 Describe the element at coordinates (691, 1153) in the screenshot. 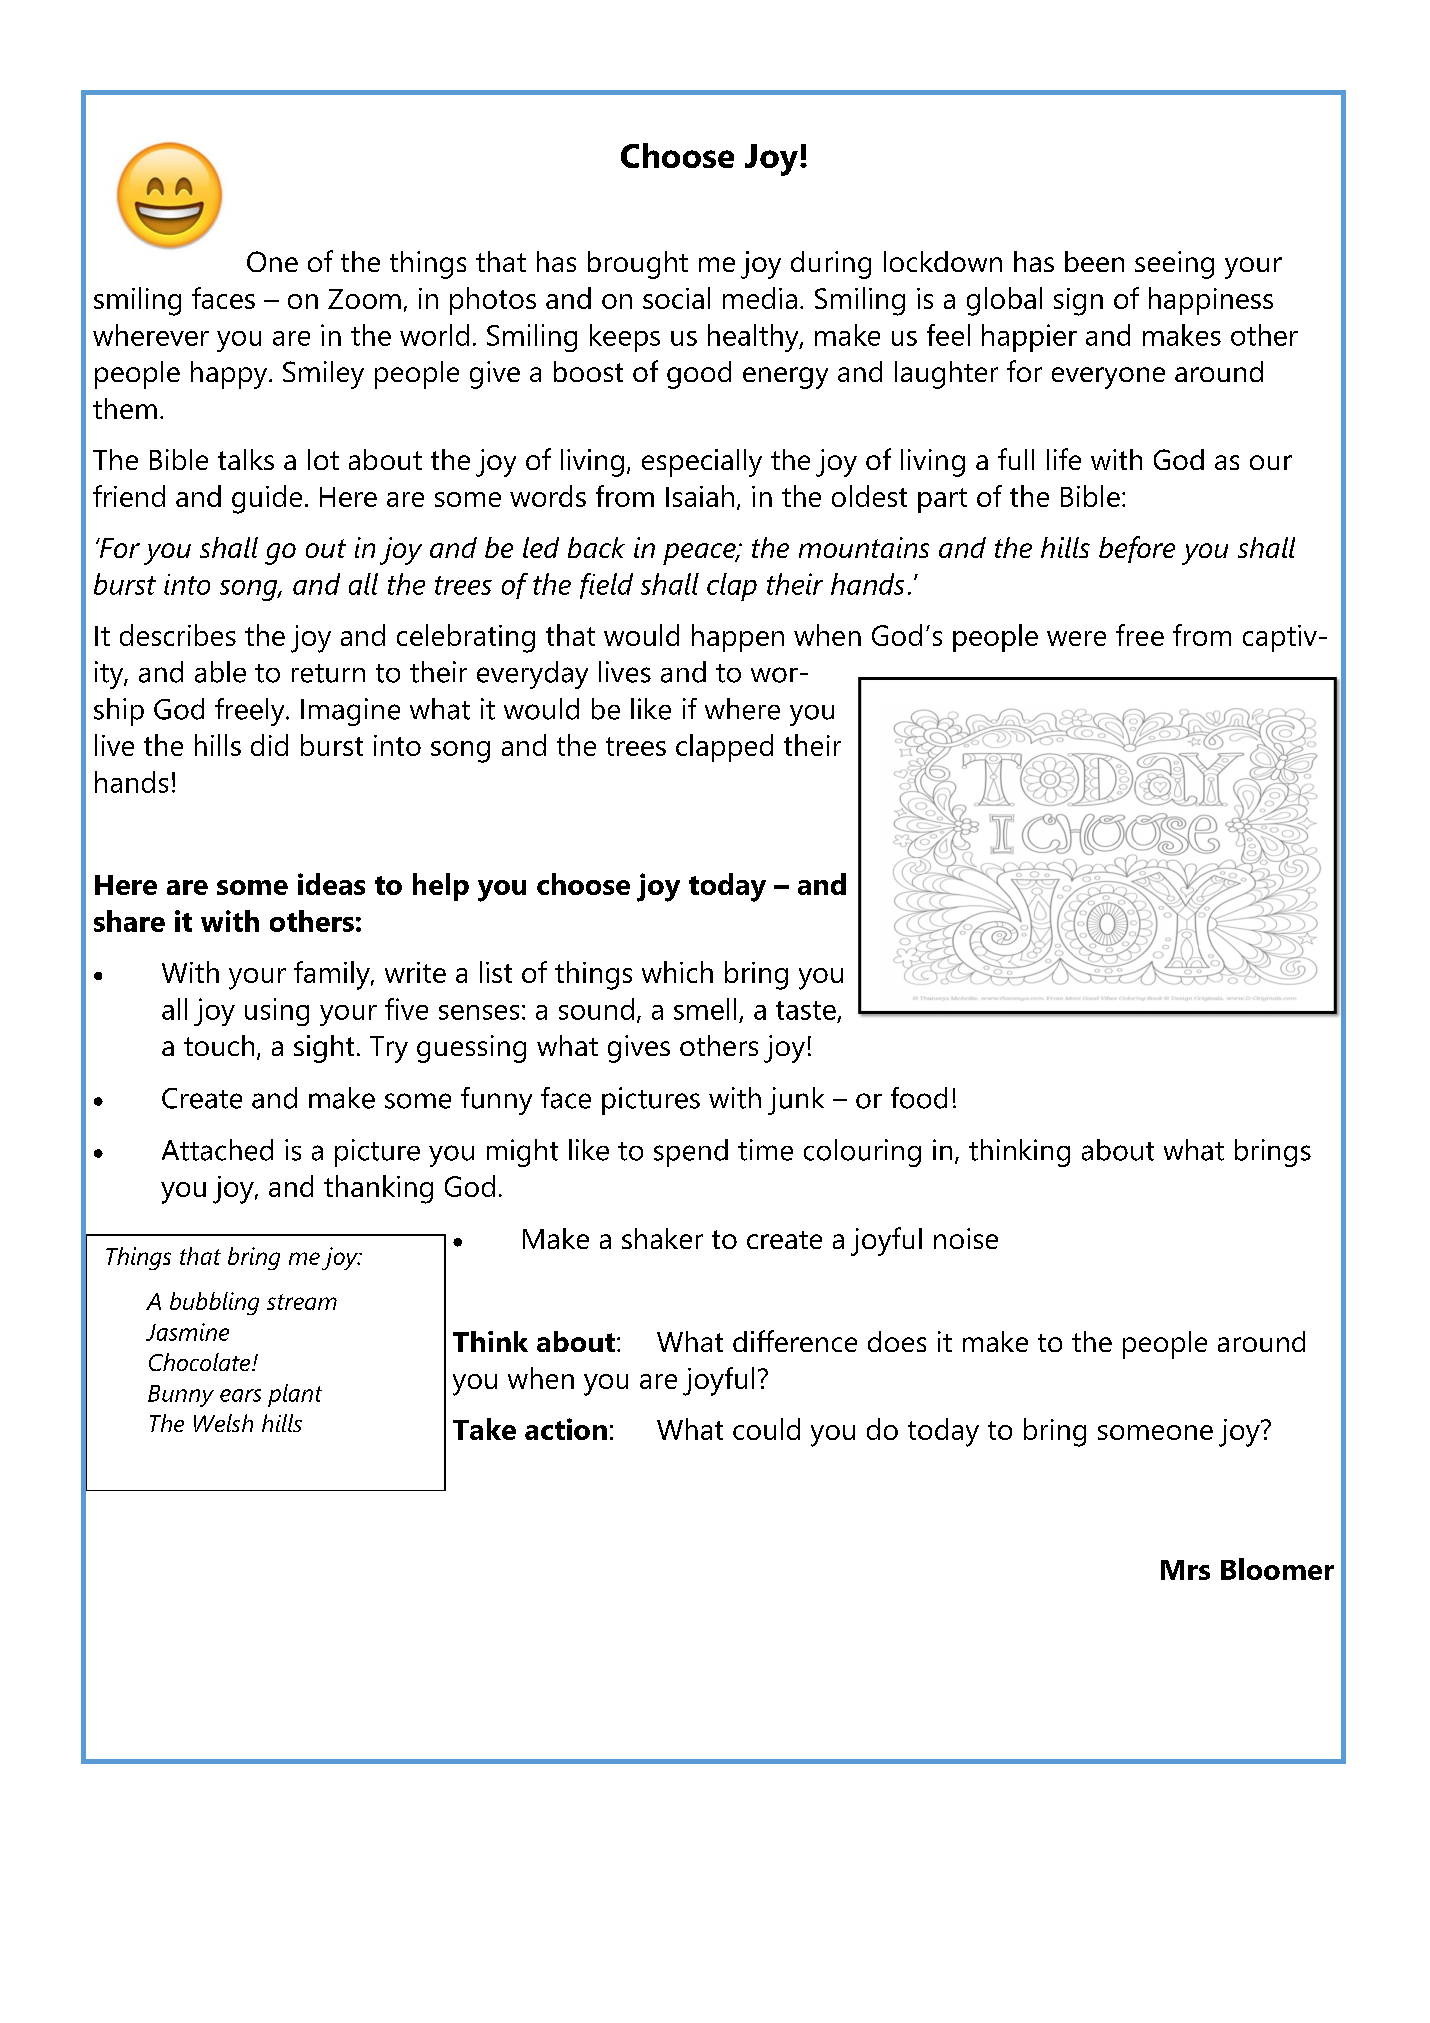

I see `spend` at that location.
